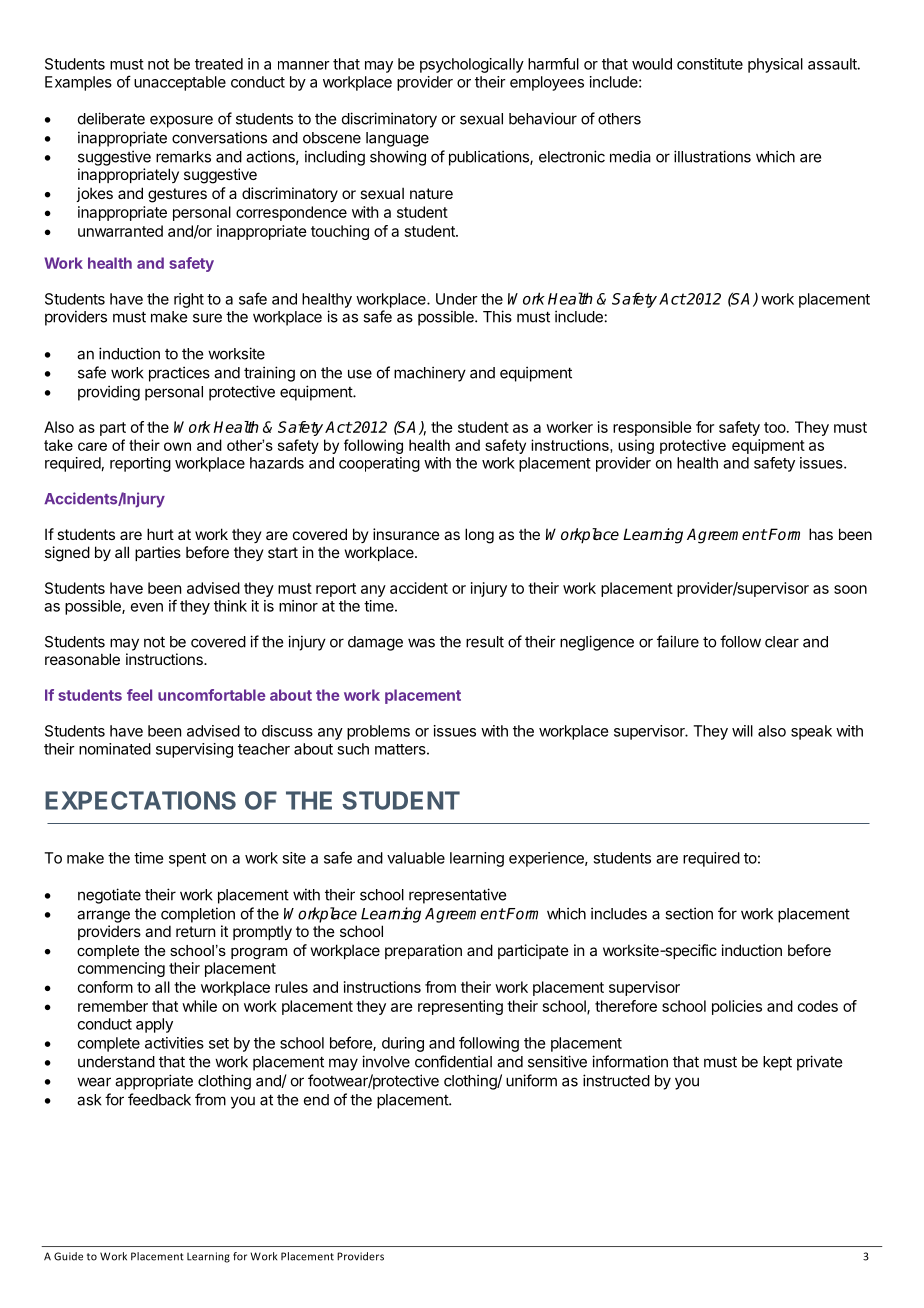 The image size is (924, 1308). I want to click on physical, so click(775, 65).
